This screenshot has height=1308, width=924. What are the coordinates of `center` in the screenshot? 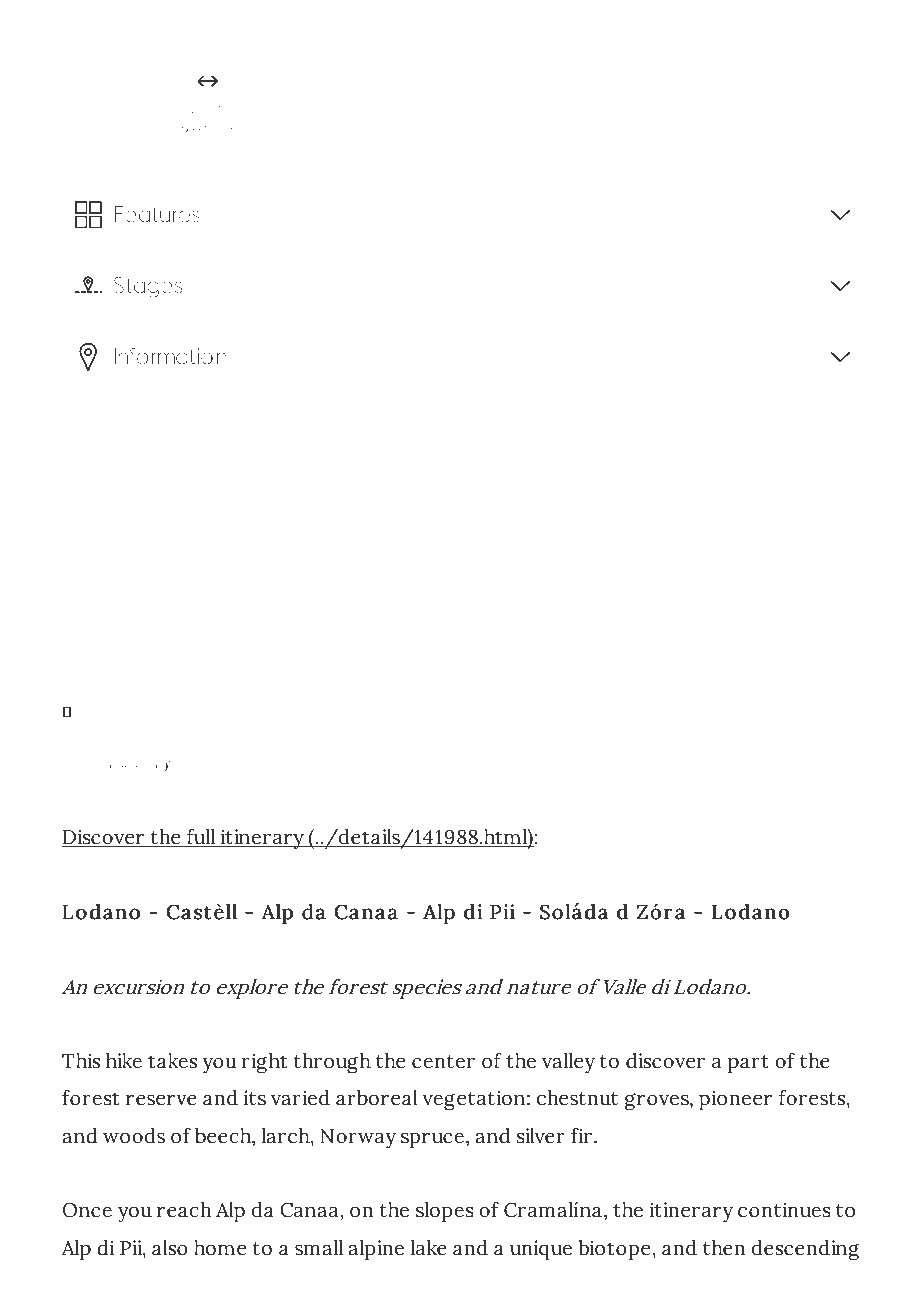 It's located at (443, 1062).
